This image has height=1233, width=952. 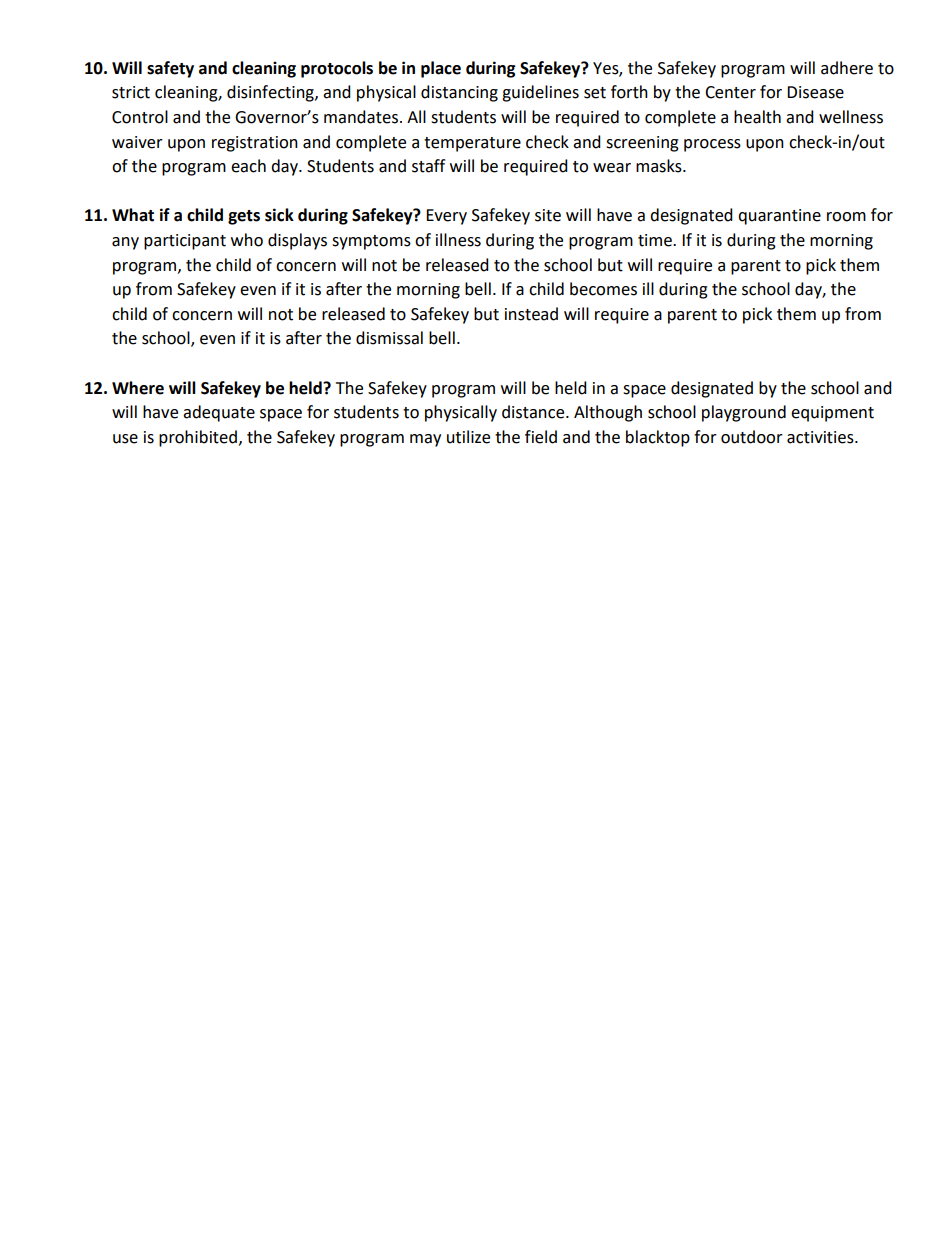 I want to click on safety, so click(x=170, y=69).
